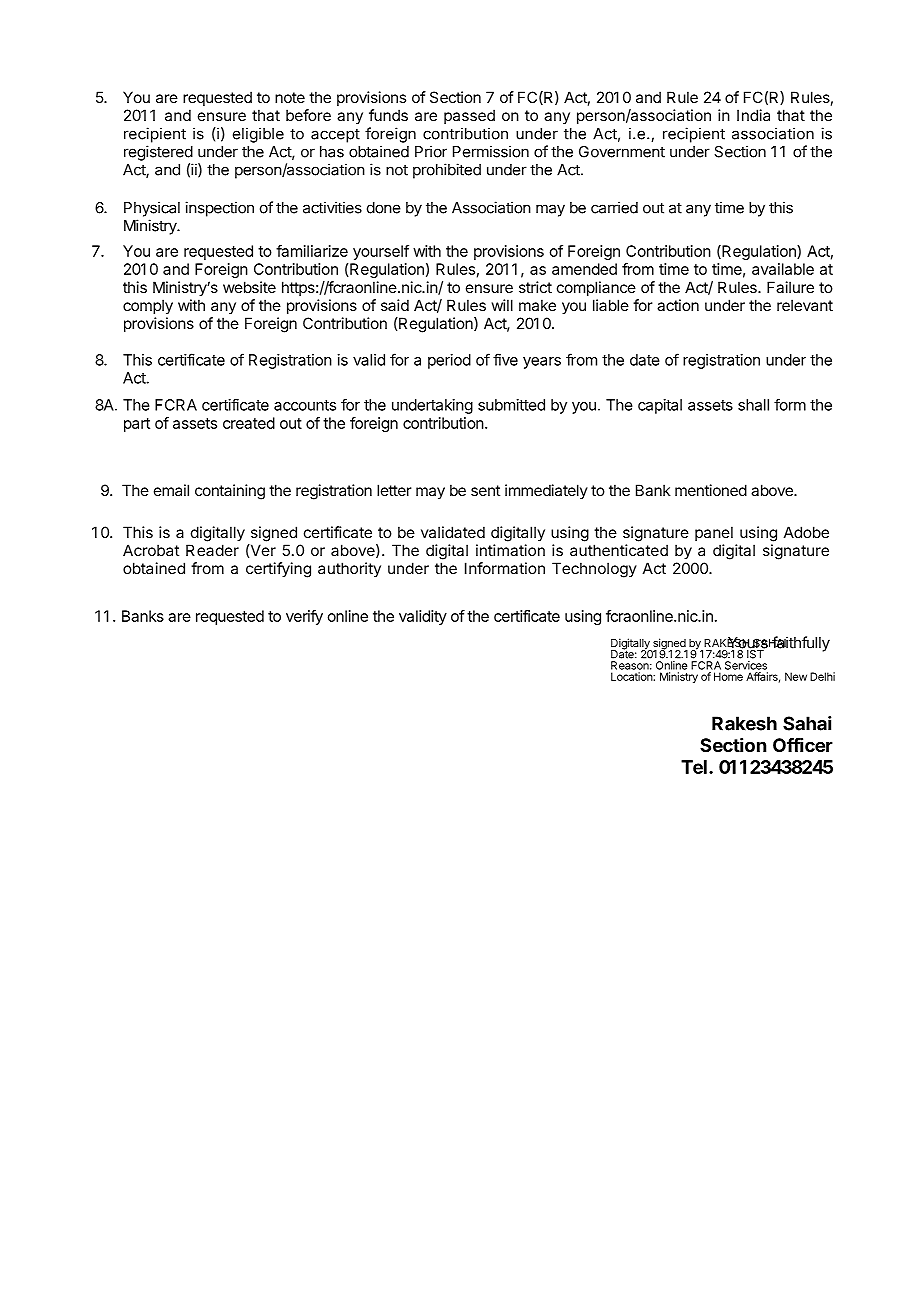 This image has width=924, height=1308. What do you see at coordinates (212, 550) in the image?
I see `Reader` at bounding box center [212, 550].
